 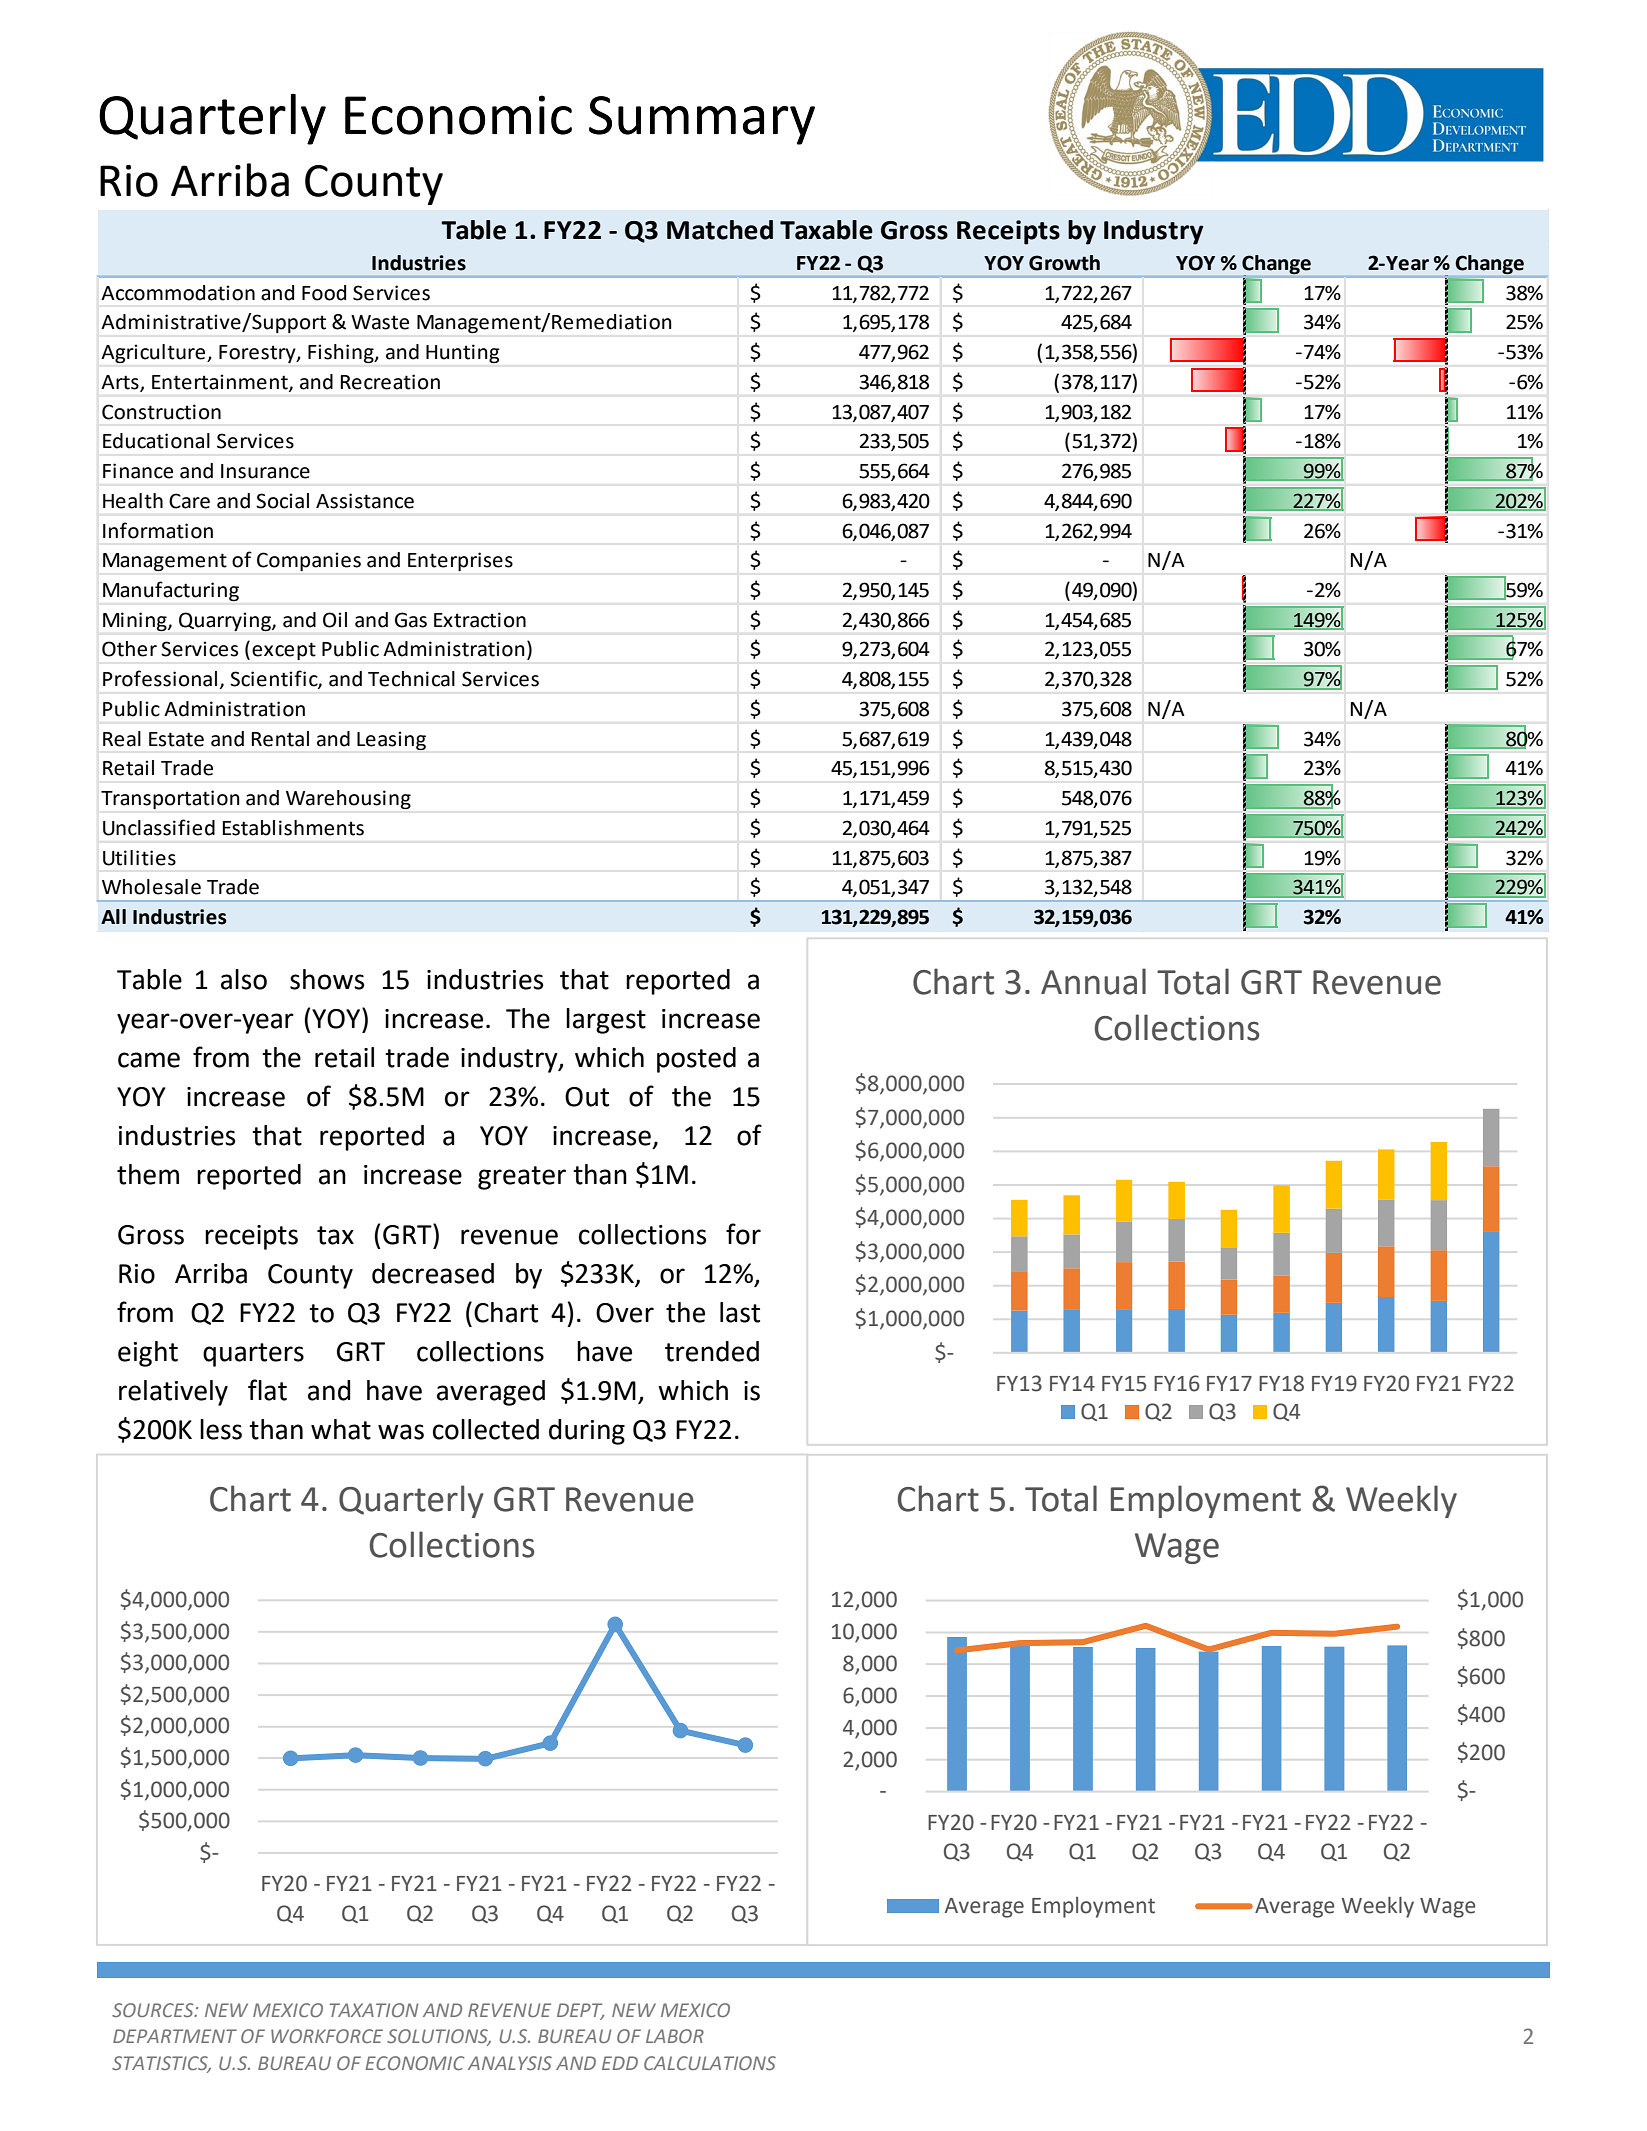 What do you see at coordinates (149, 1060) in the screenshot?
I see `came` at bounding box center [149, 1060].
